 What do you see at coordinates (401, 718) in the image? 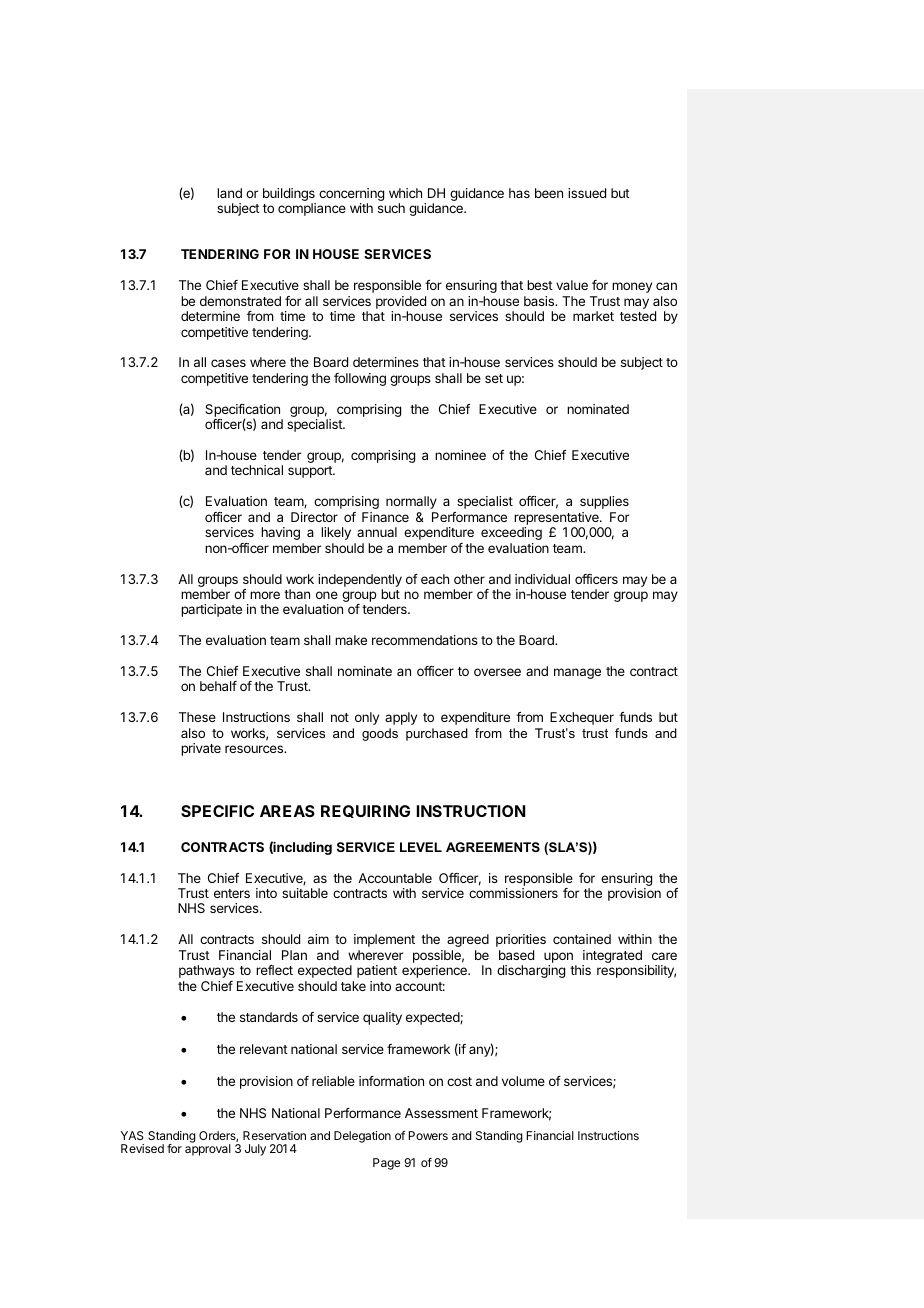
I see `apply` at bounding box center [401, 718].
